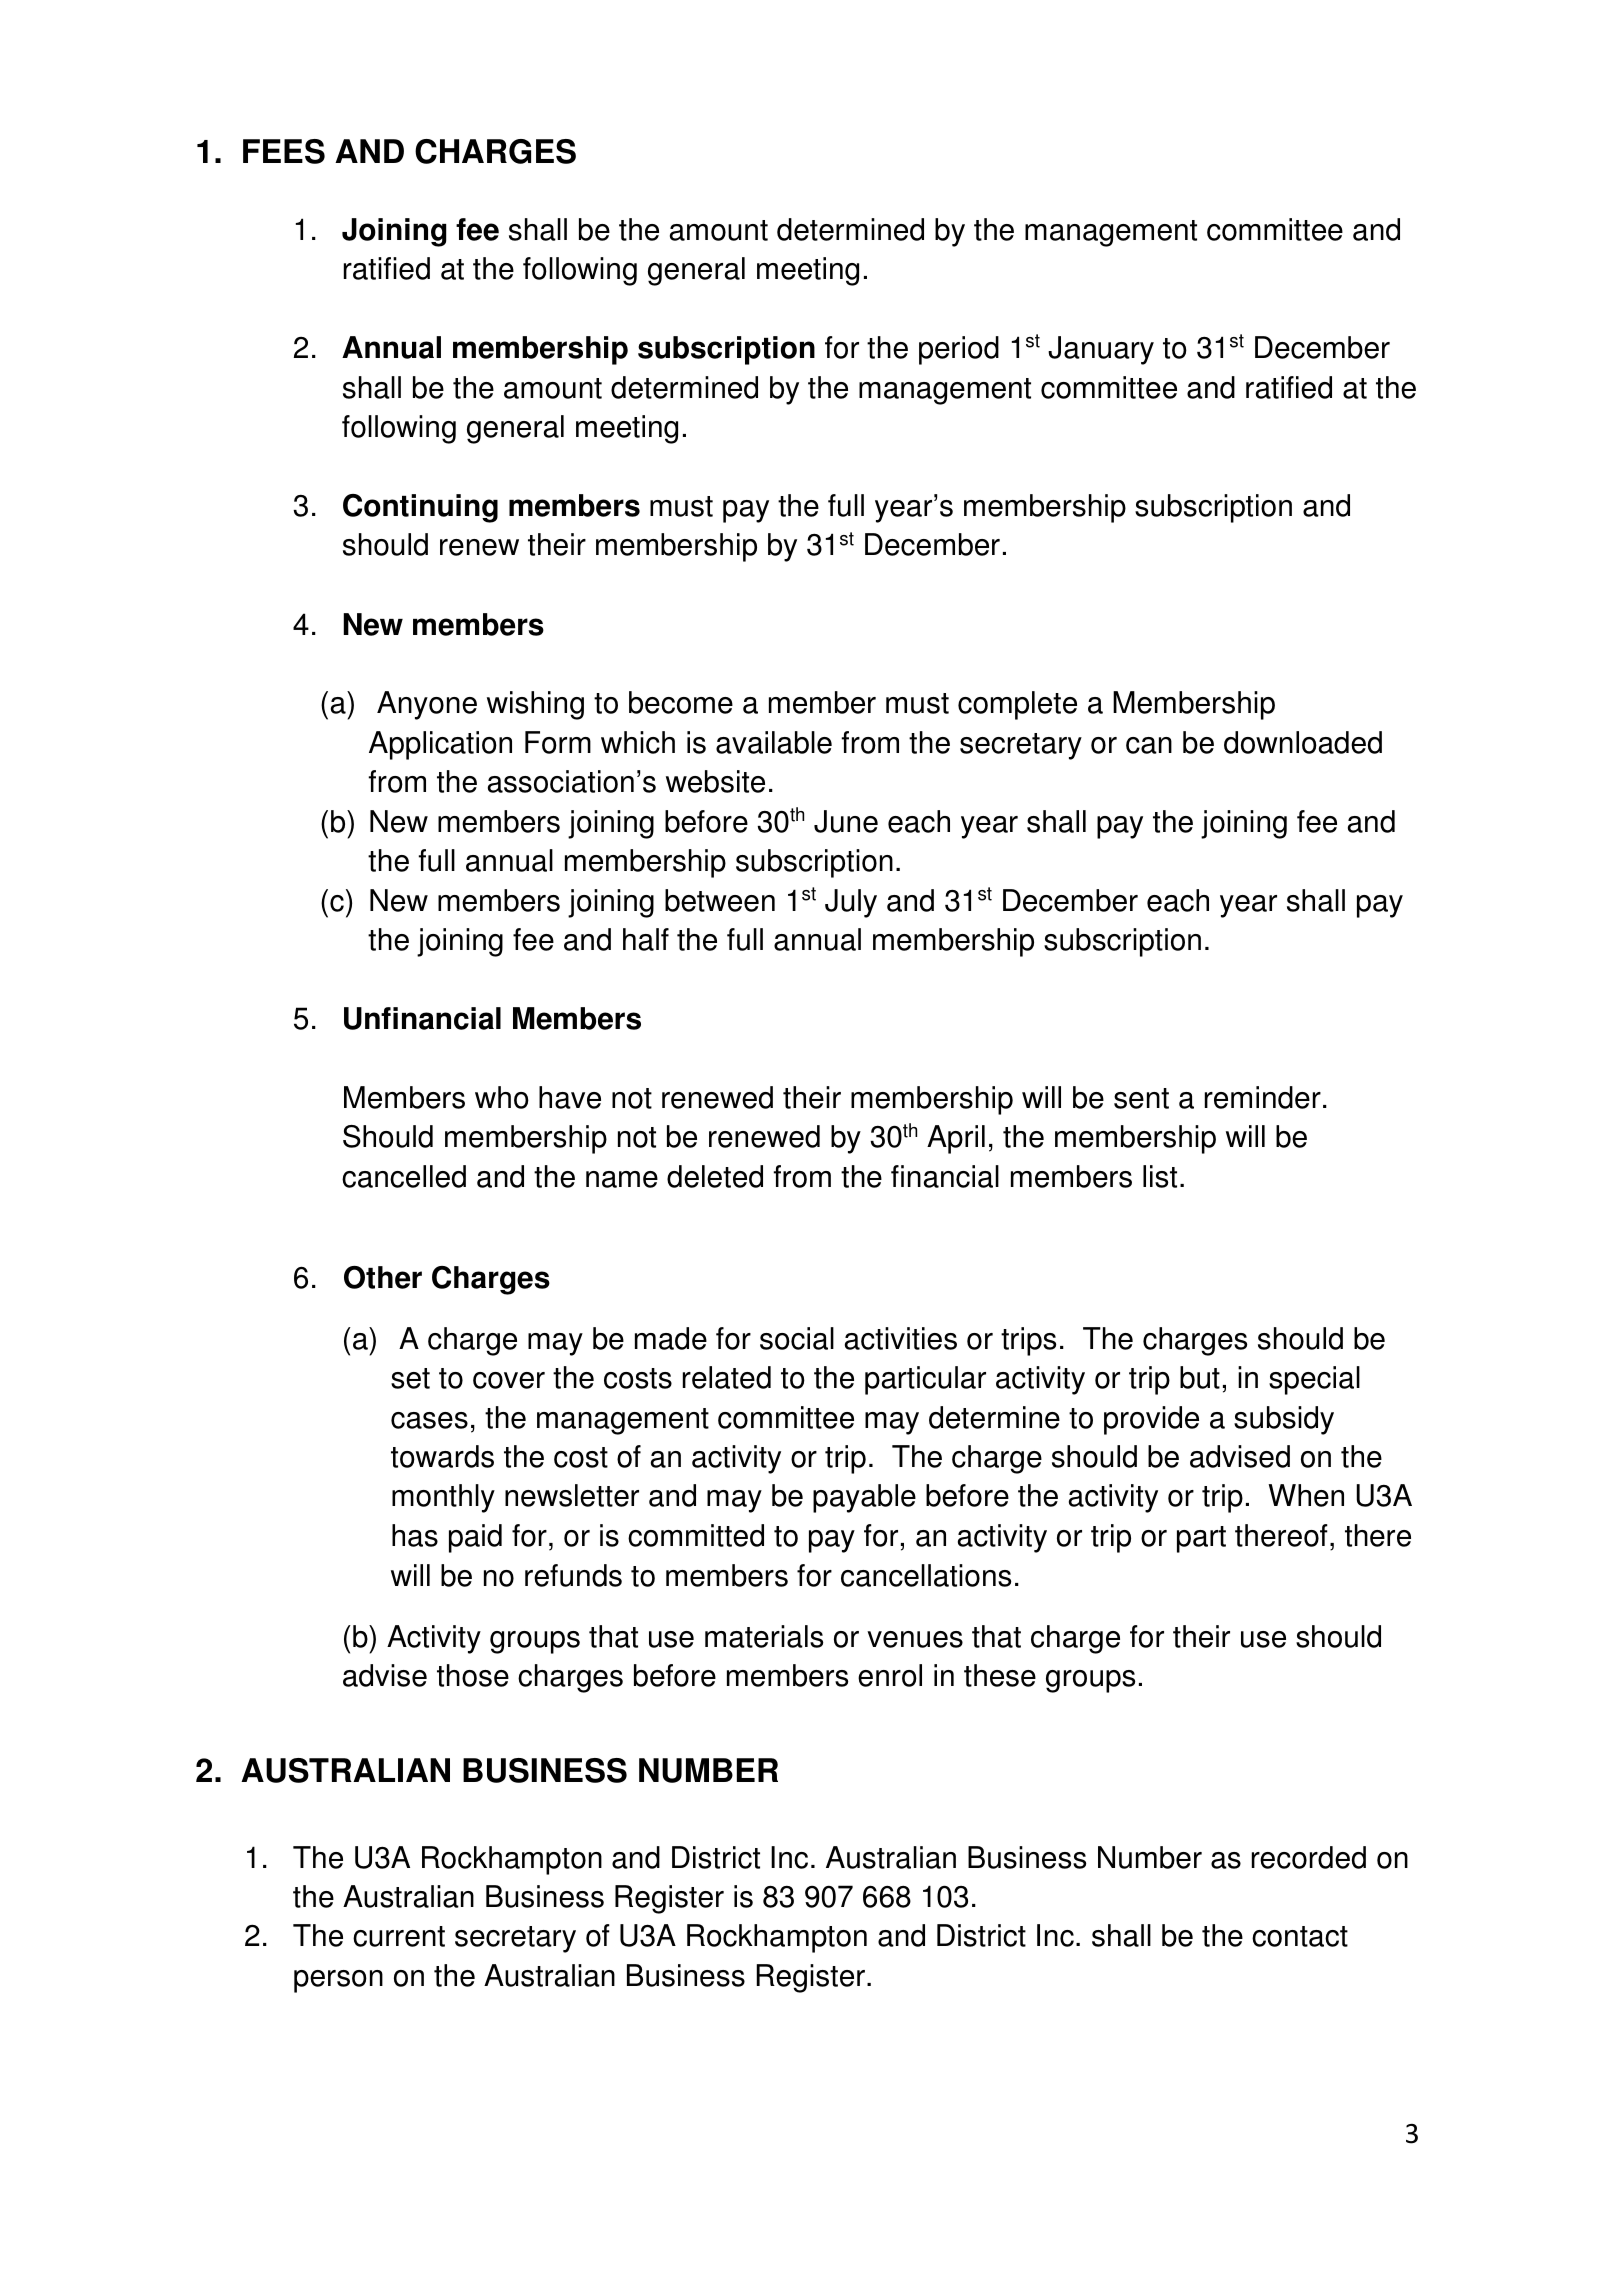 The height and width of the page is (2284, 1614). I want to click on deleted, so click(715, 1176).
